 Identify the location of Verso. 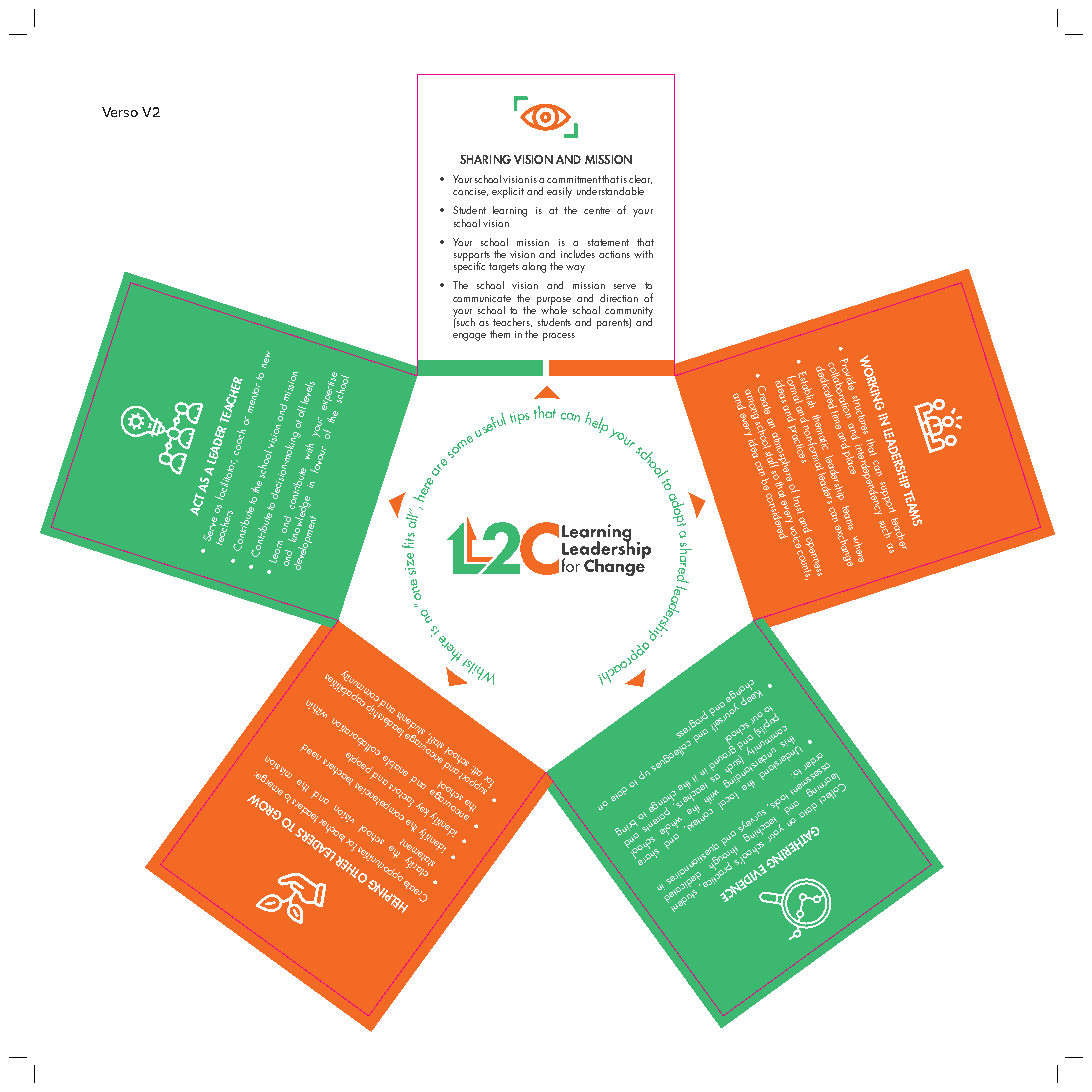
(120, 112).
